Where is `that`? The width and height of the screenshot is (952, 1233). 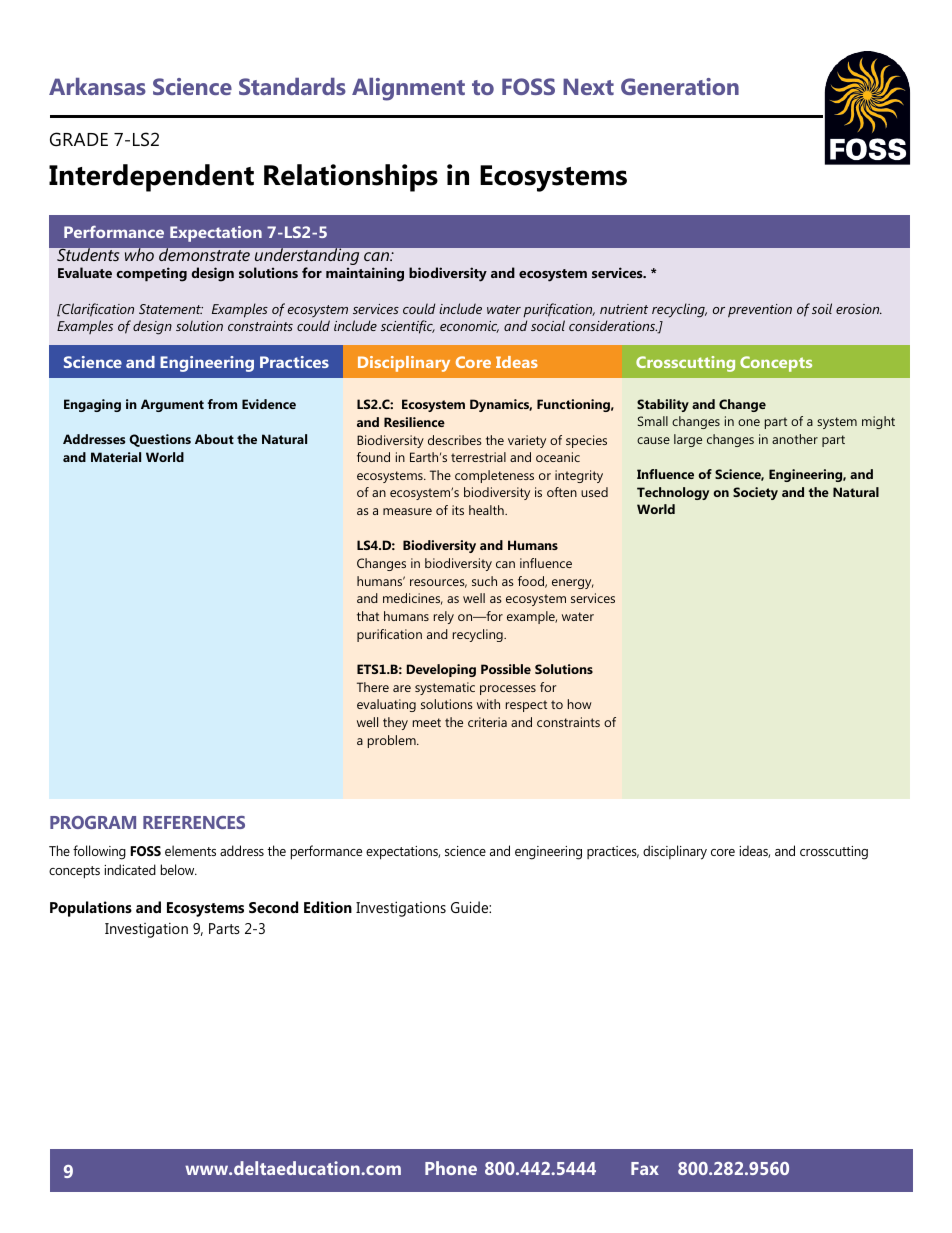 that is located at coordinates (368, 616).
